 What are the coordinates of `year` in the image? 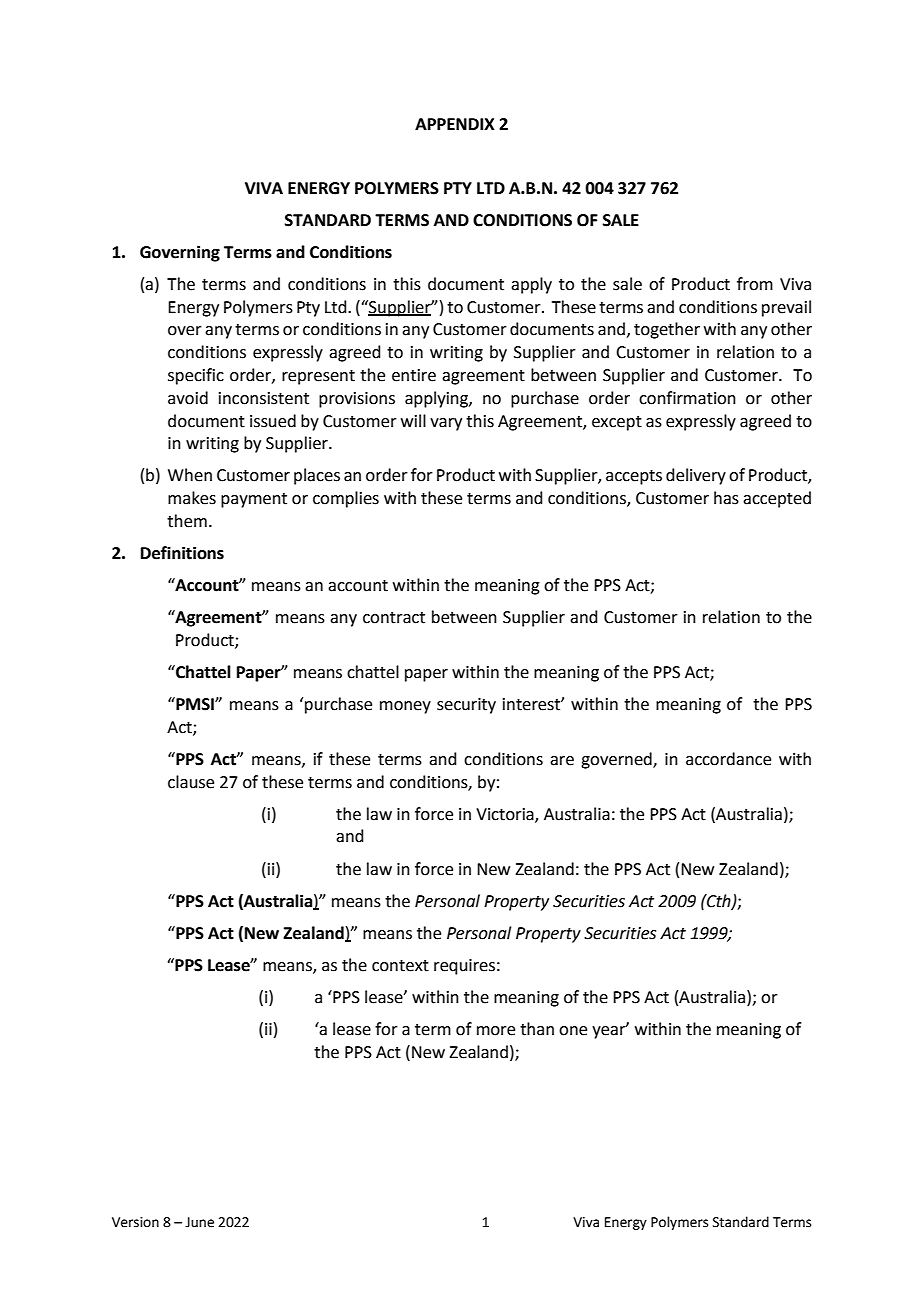 It's located at (610, 1031).
